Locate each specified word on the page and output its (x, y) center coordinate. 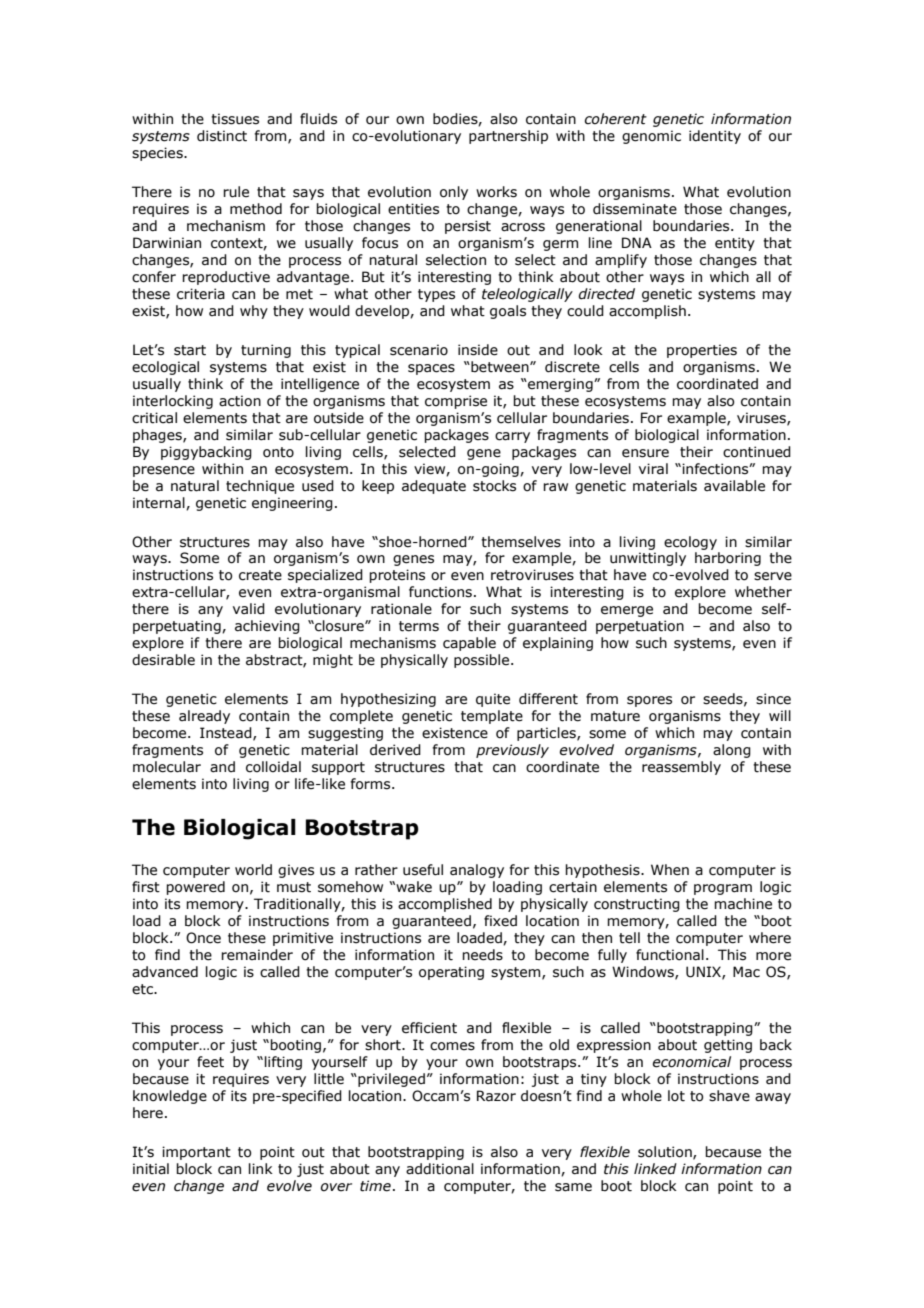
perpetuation (640, 627)
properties (702, 351)
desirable (163, 660)
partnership (508, 137)
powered (195, 888)
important (196, 1153)
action (240, 401)
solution (666, 1152)
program (723, 889)
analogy (477, 871)
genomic (651, 137)
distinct (222, 136)
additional (440, 1169)
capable (469, 644)
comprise (456, 402)
